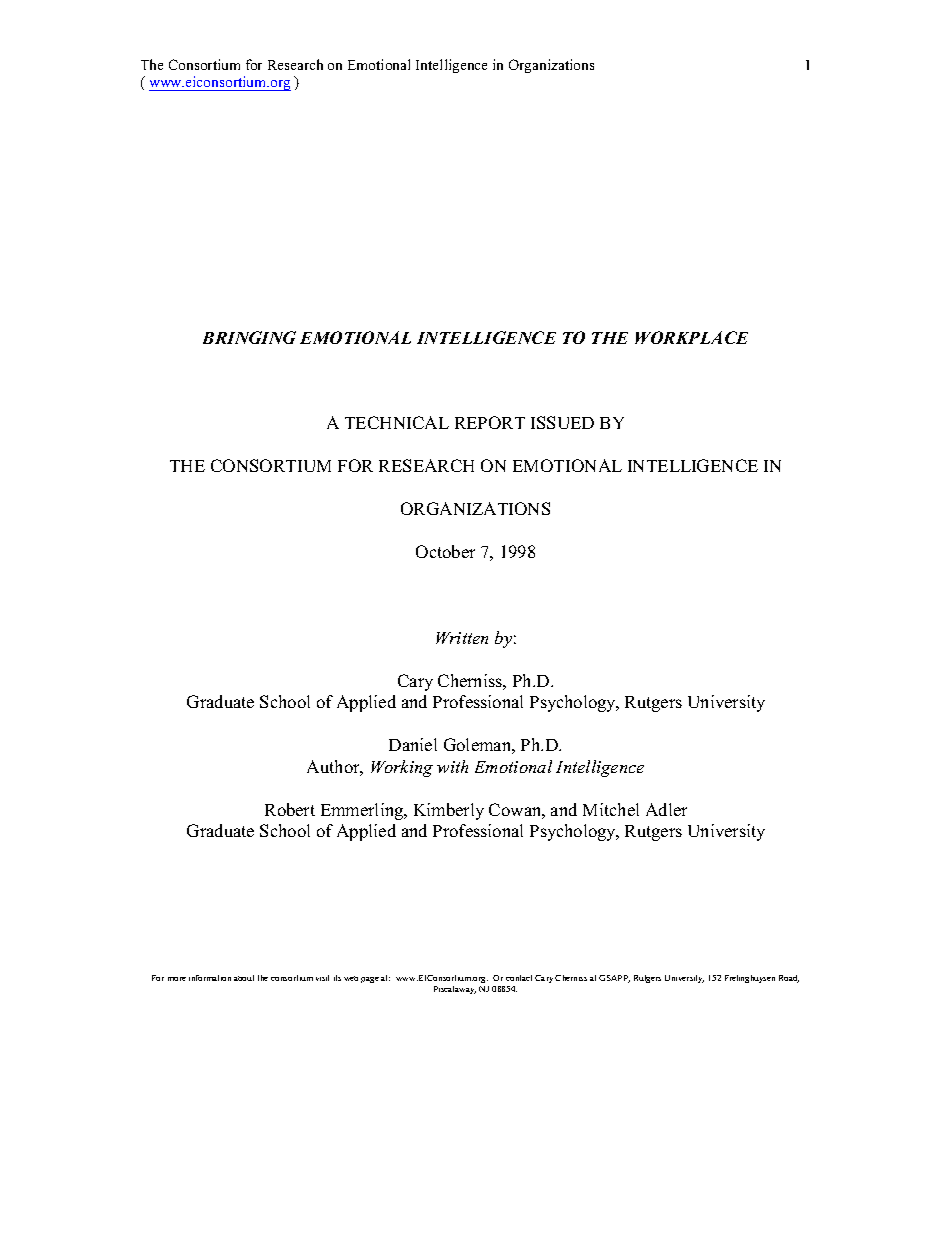 The width and height of the document is (952, 1233). Describe the element at coordinates (445, 551) in the document. I see `October` at that location.
